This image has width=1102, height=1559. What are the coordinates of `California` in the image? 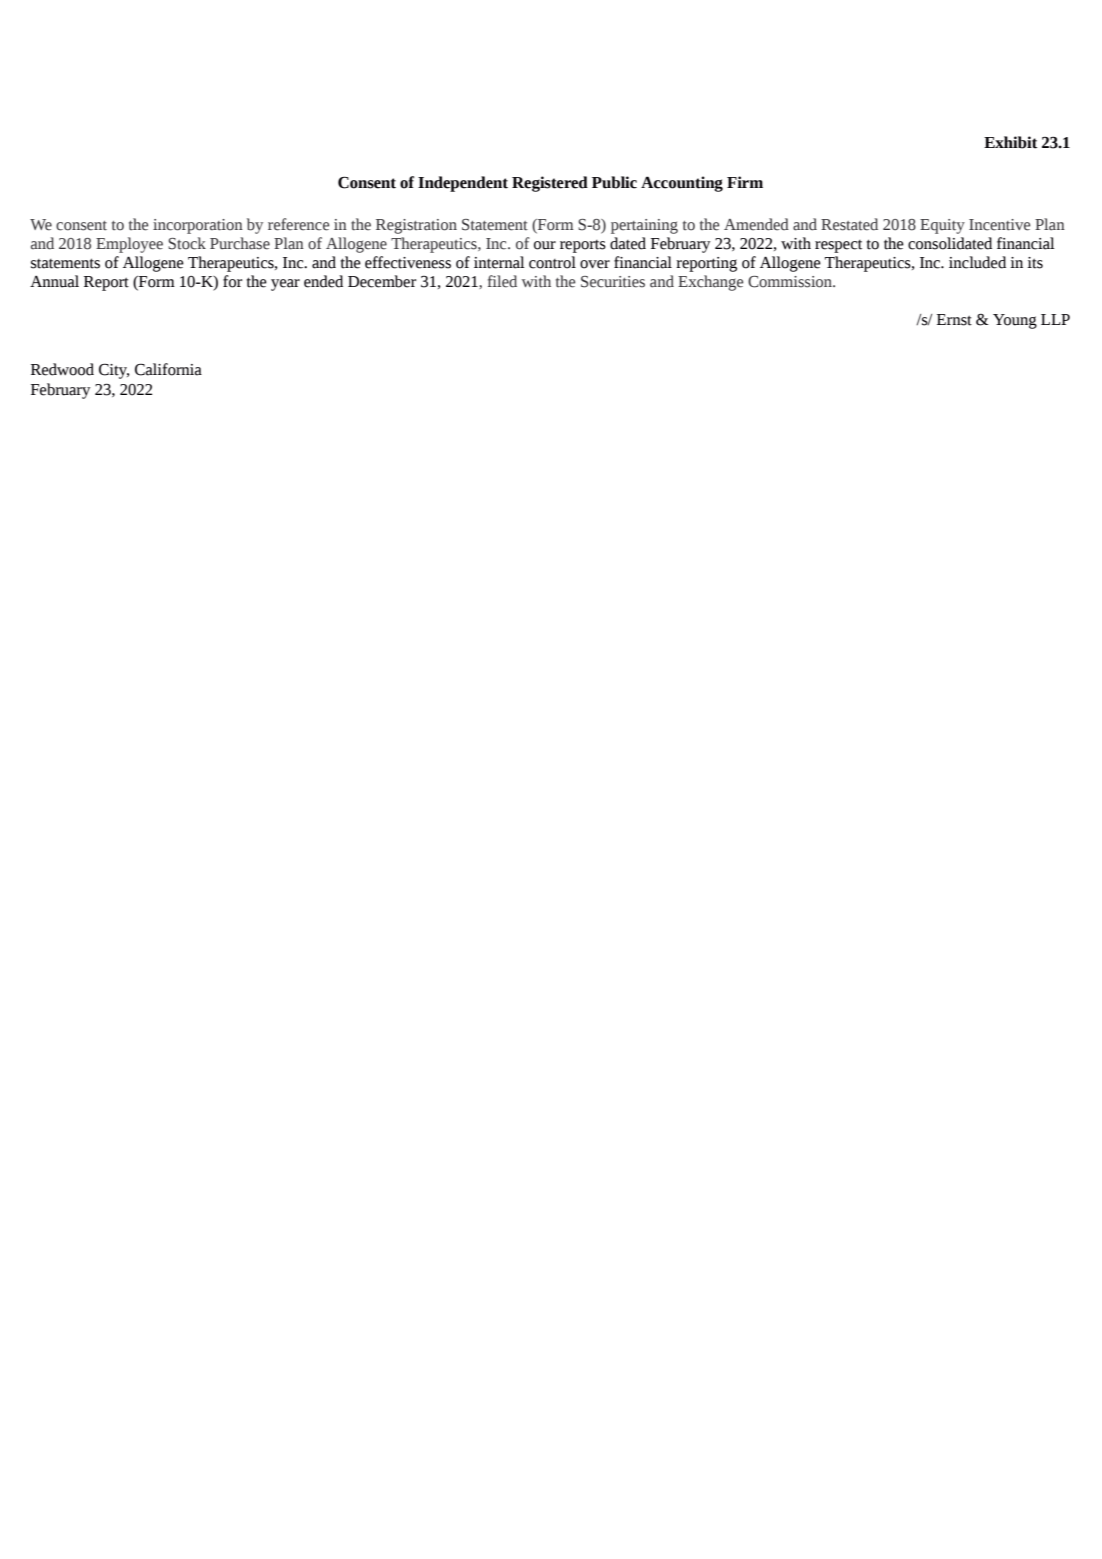 It's located at (168, 369).
